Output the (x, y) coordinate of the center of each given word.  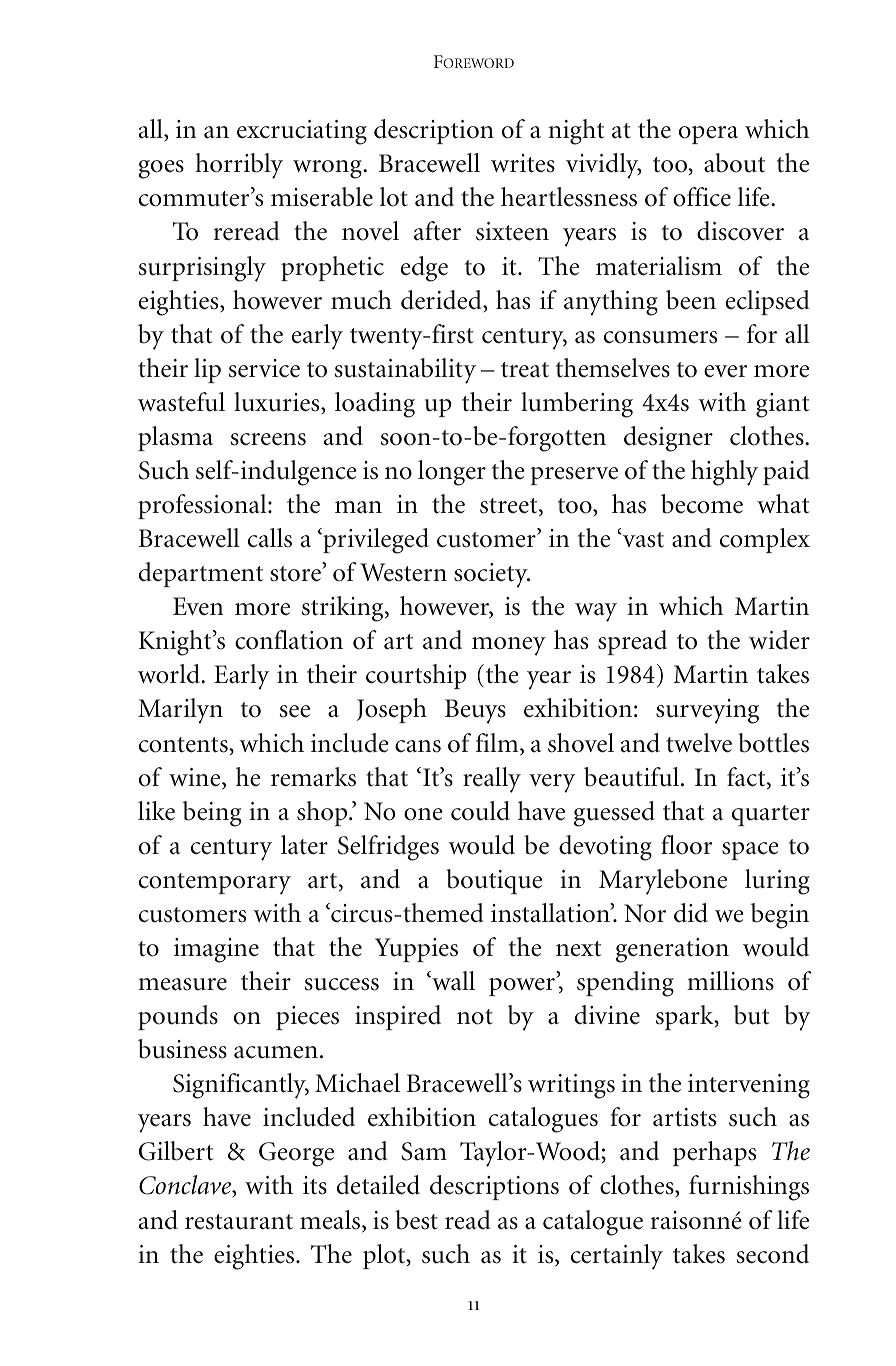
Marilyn (180, 711)
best (416, 1220)
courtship (416, 676)
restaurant (239, 1222)
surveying (707, 711)
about (734, 163)
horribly (239, 166)
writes (523, 163)
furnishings (749, 1188)
